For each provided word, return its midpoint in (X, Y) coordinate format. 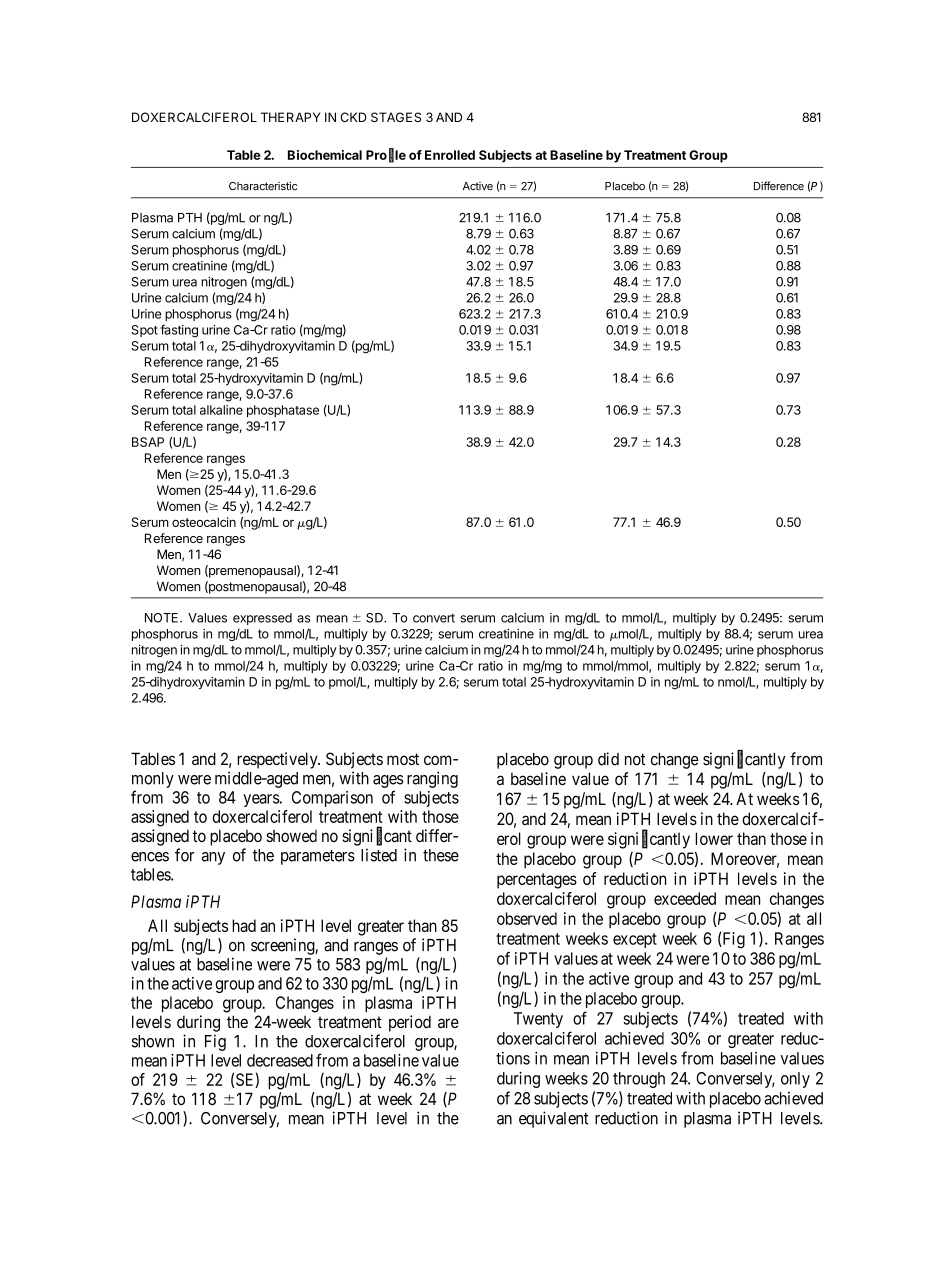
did (608, 759)
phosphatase (283, 411)
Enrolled (450, 155)
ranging (432, 779)
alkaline (221, 410)
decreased (280, 1060)
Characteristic (263, 186)
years (261, 800)
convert (434, 618)
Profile (386, 155)
